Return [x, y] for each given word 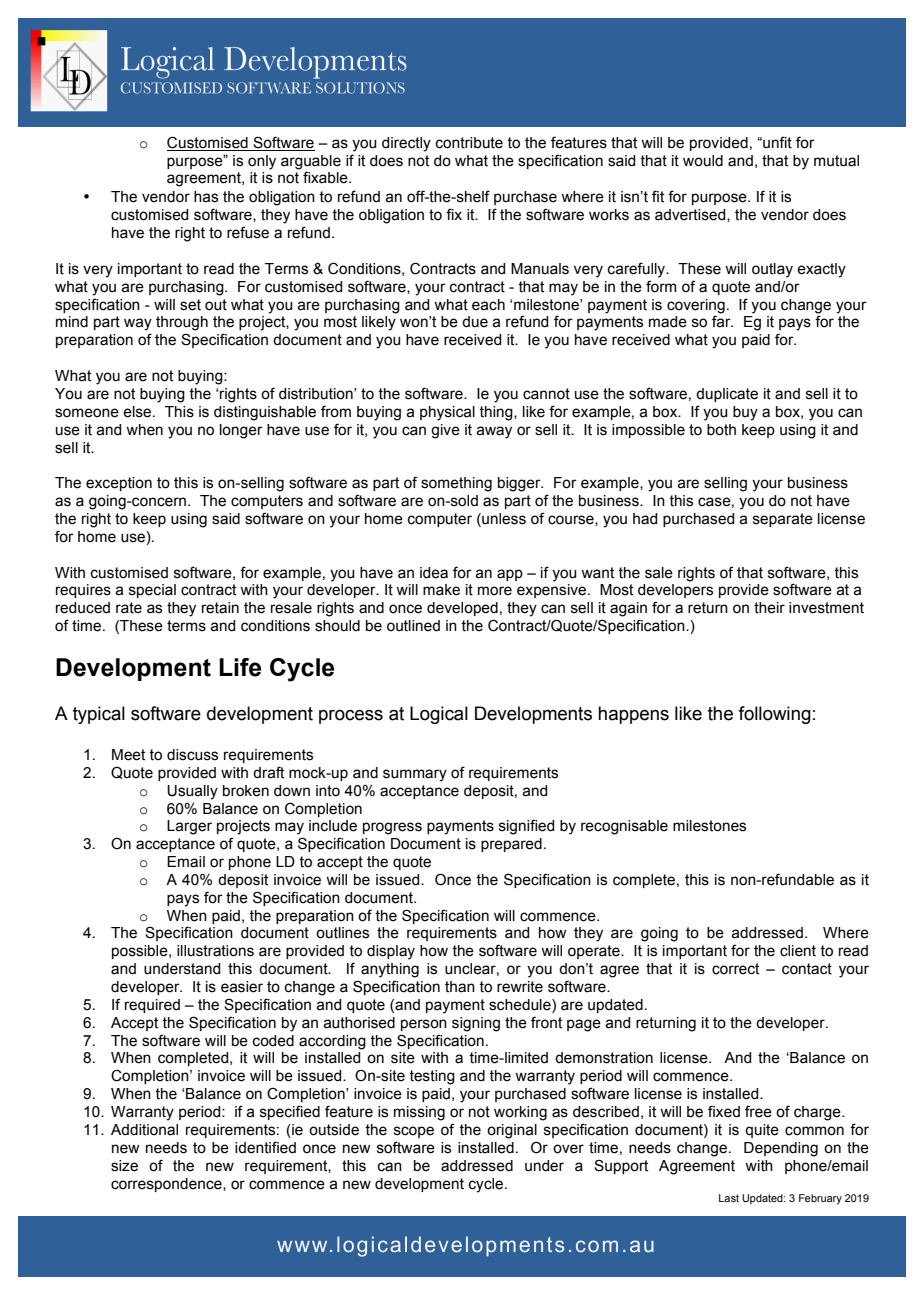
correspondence [167, 1185]
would [703, 161]
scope [414, 1132]
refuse [248, 232]
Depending [781, 1149]
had [645, 519]
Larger [189, 827]
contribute [469, 143]
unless [503, 519]
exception [119, 484]
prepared [511, 845]
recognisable [624, 827]
